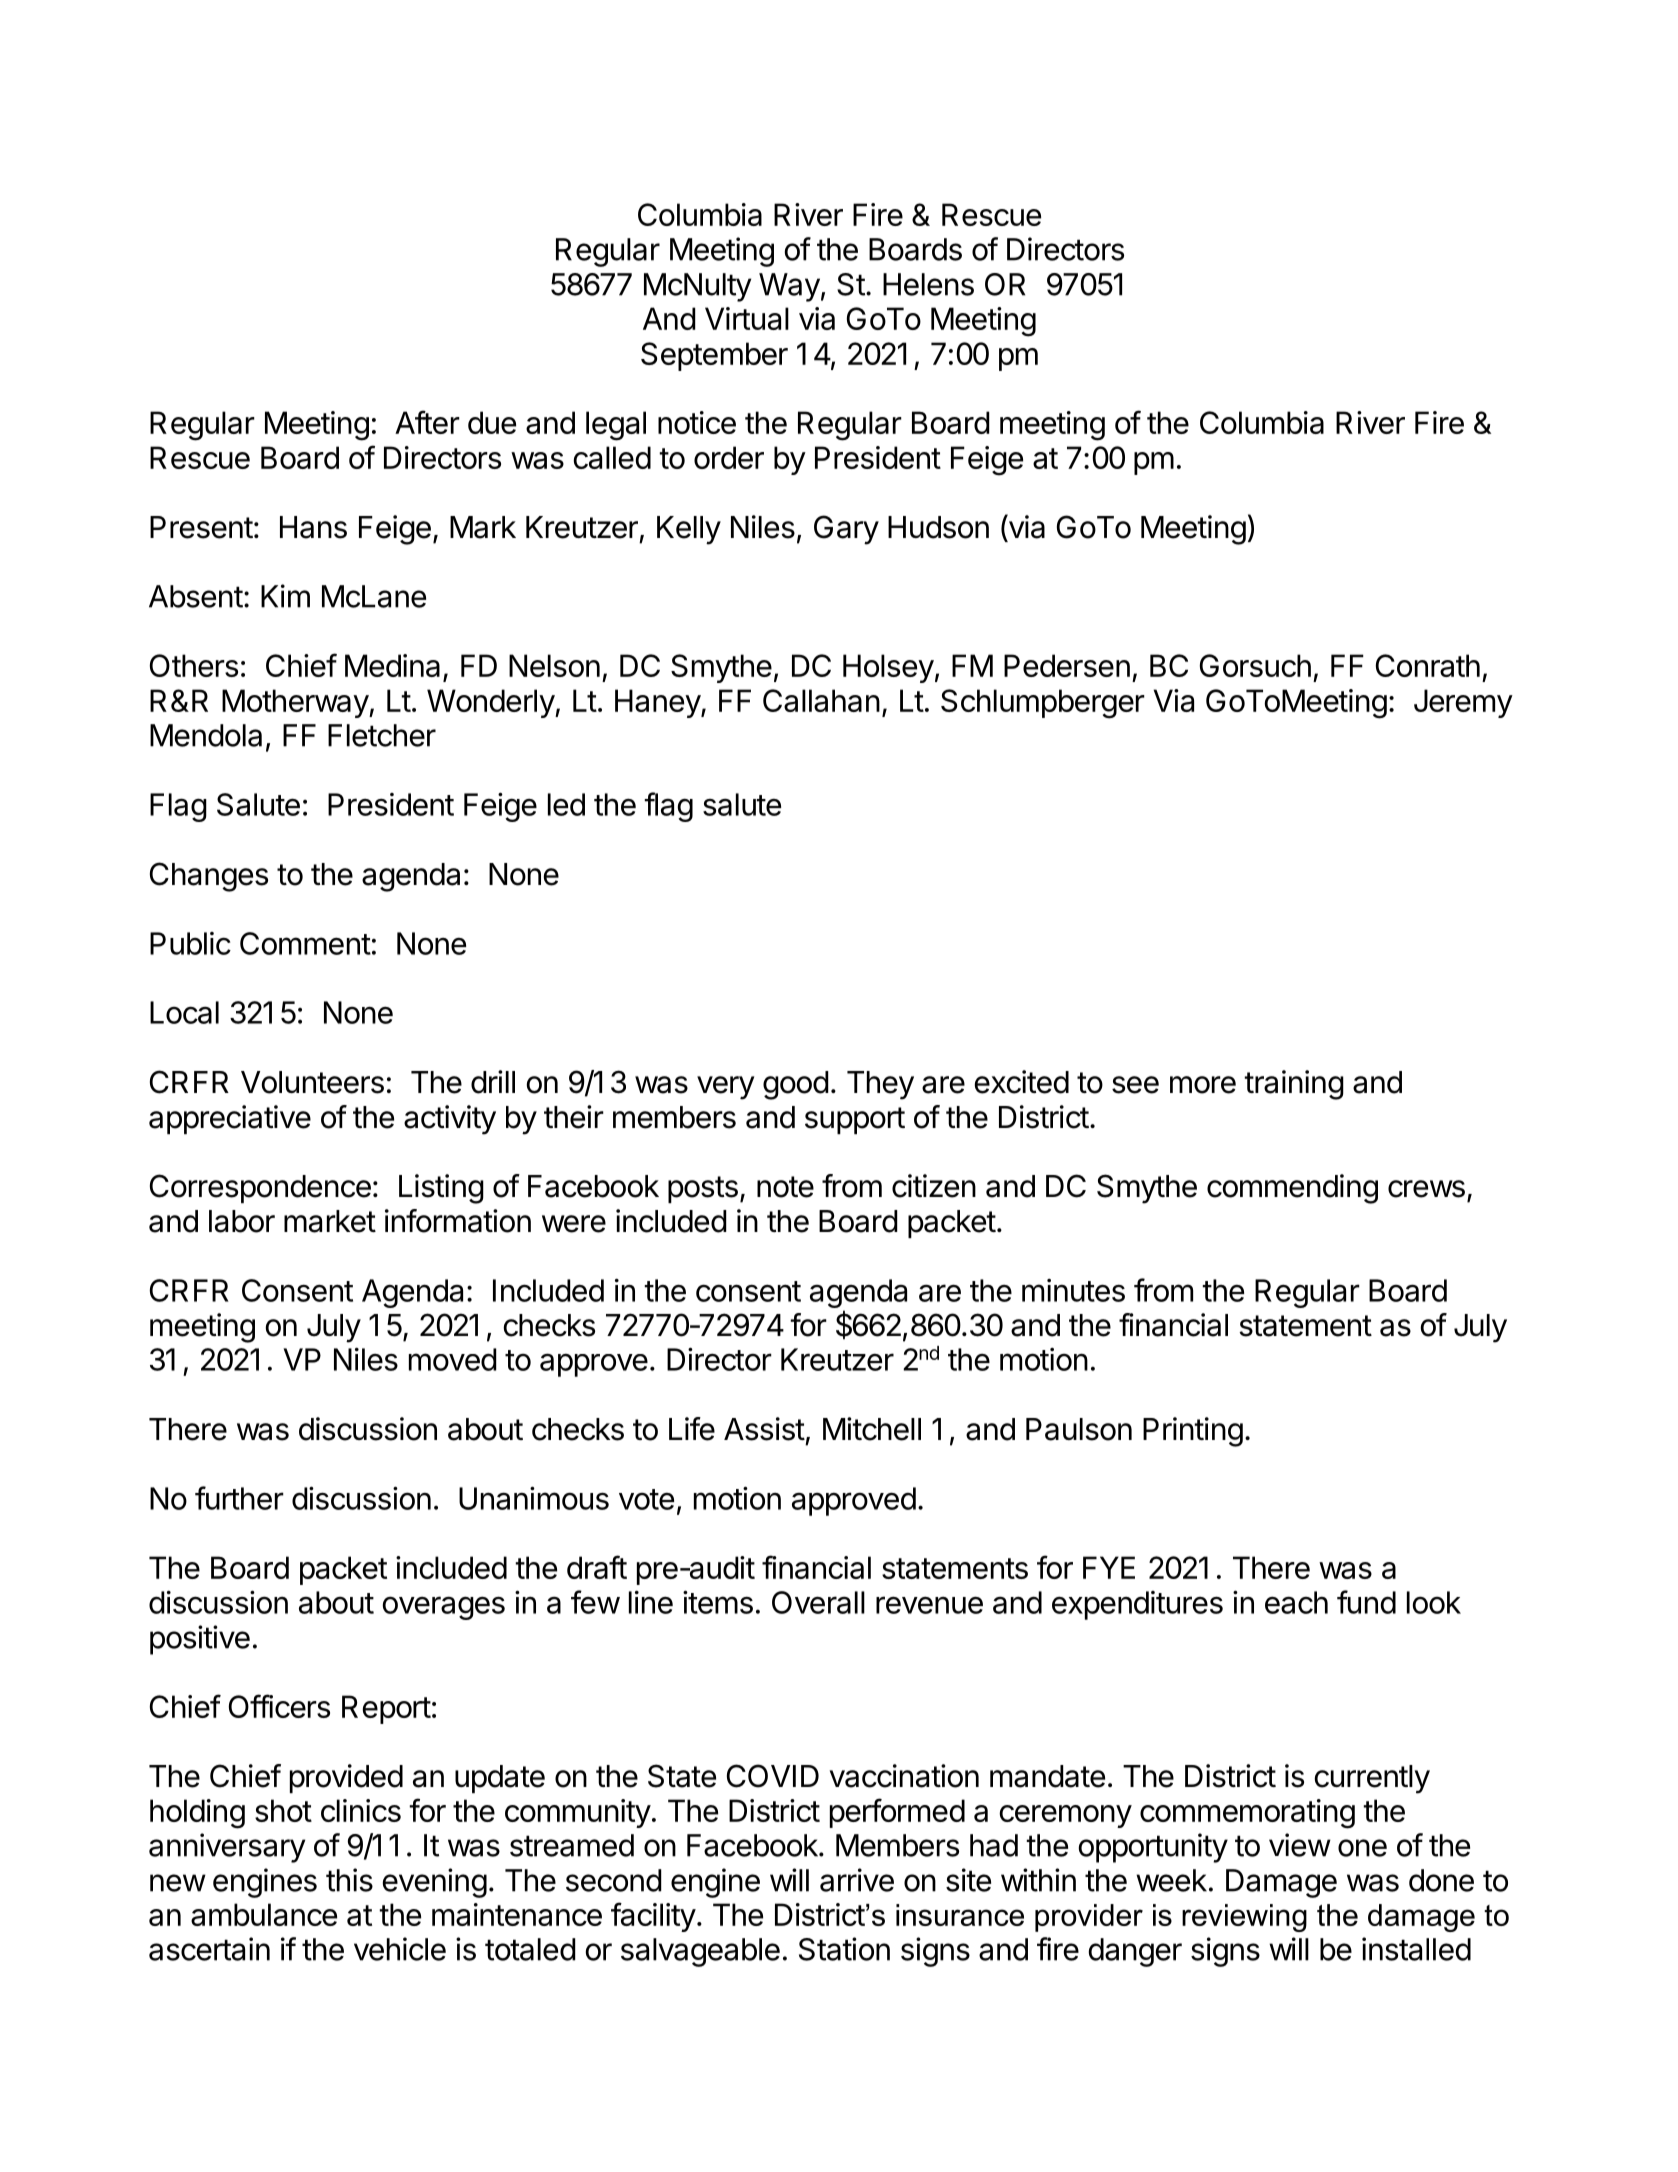 The width and height of the page is (1678, 2172). Describe the element at coordinates (349, 1880) in the page. I see `this` at that location.
